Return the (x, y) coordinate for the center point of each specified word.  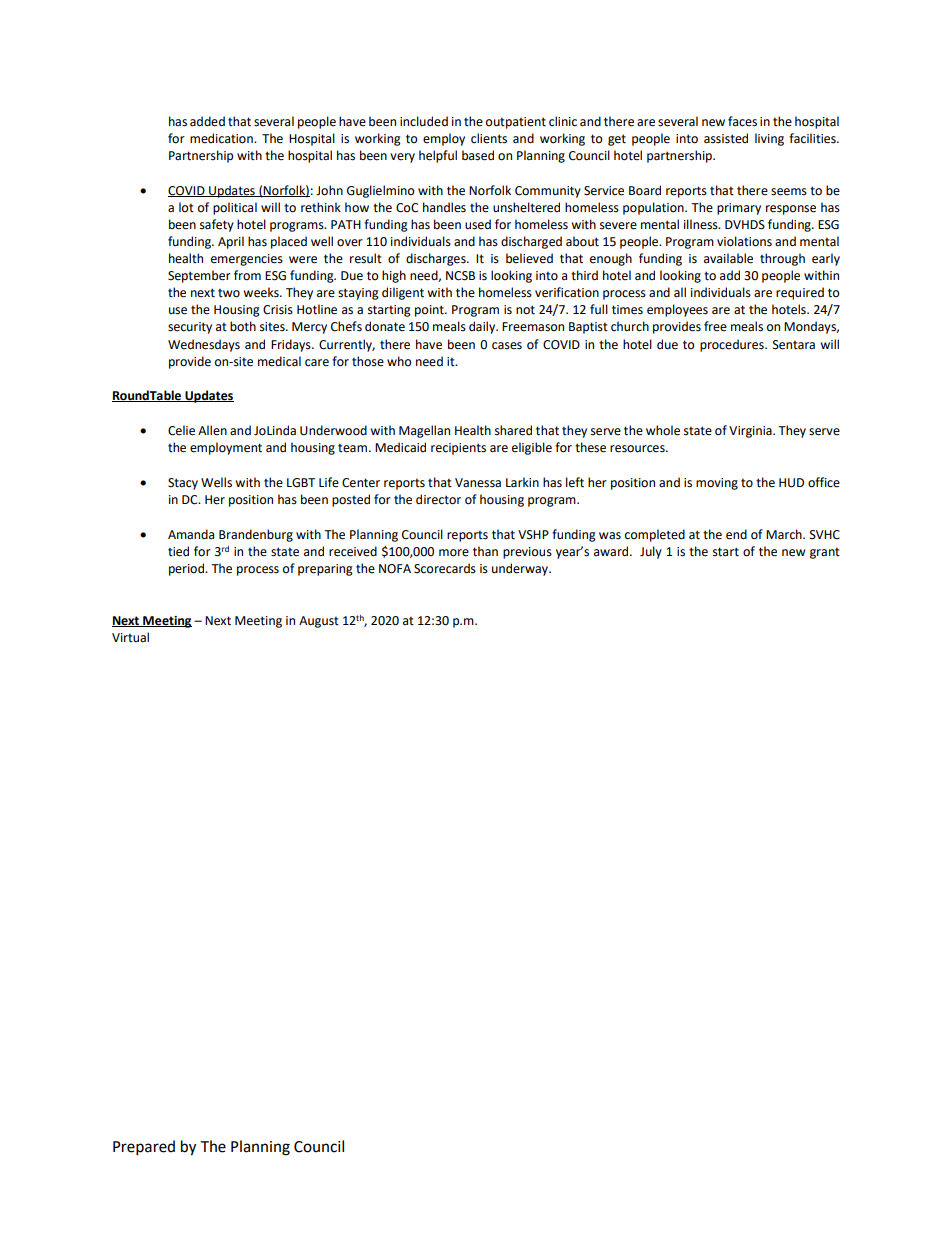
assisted (726, 138)
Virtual (130, 637)
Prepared (144, 1148)
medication (222, 138)
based (478, 155)
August (319, 622)
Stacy (183, 484)
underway (521, 569)
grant (825, 553)
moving (717, 484)
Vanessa (478, 483)
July (651, 552)
